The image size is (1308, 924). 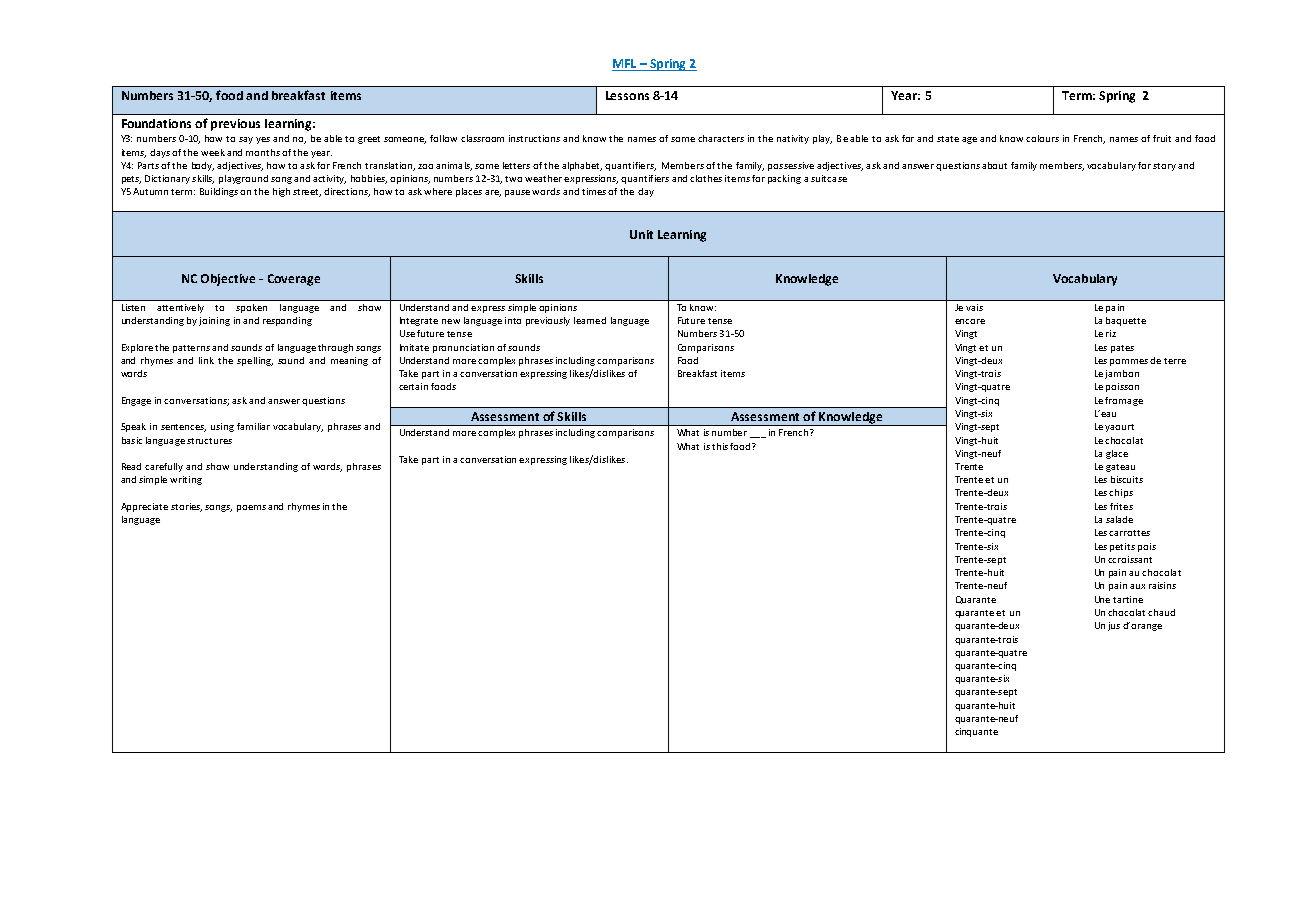 I want to click on Une, so click(x=1102, y=599).
